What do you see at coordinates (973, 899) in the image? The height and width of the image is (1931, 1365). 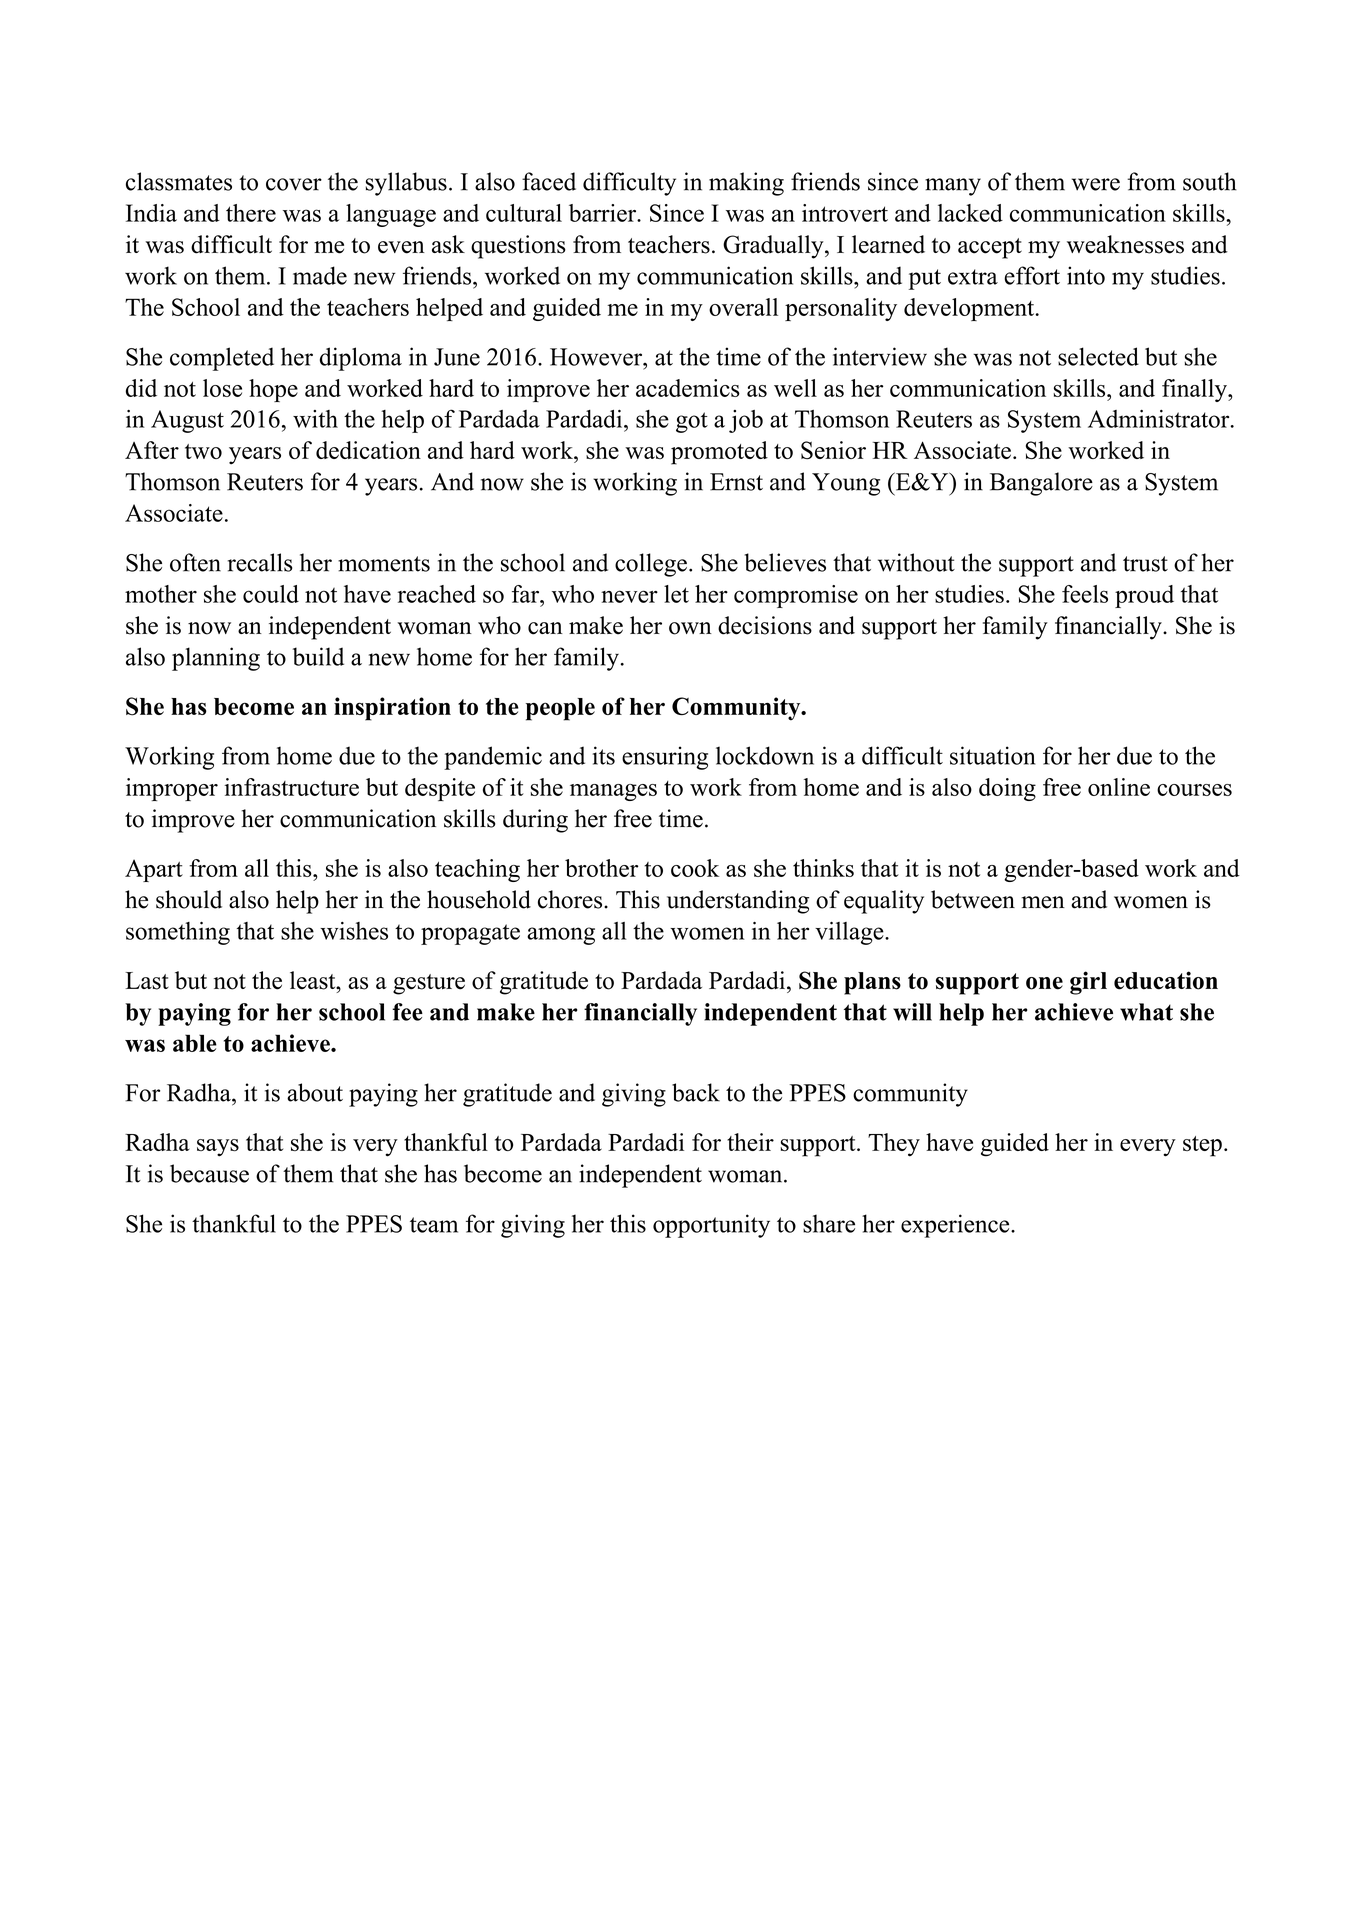 I see `between` at bounding box center [973, 899].
